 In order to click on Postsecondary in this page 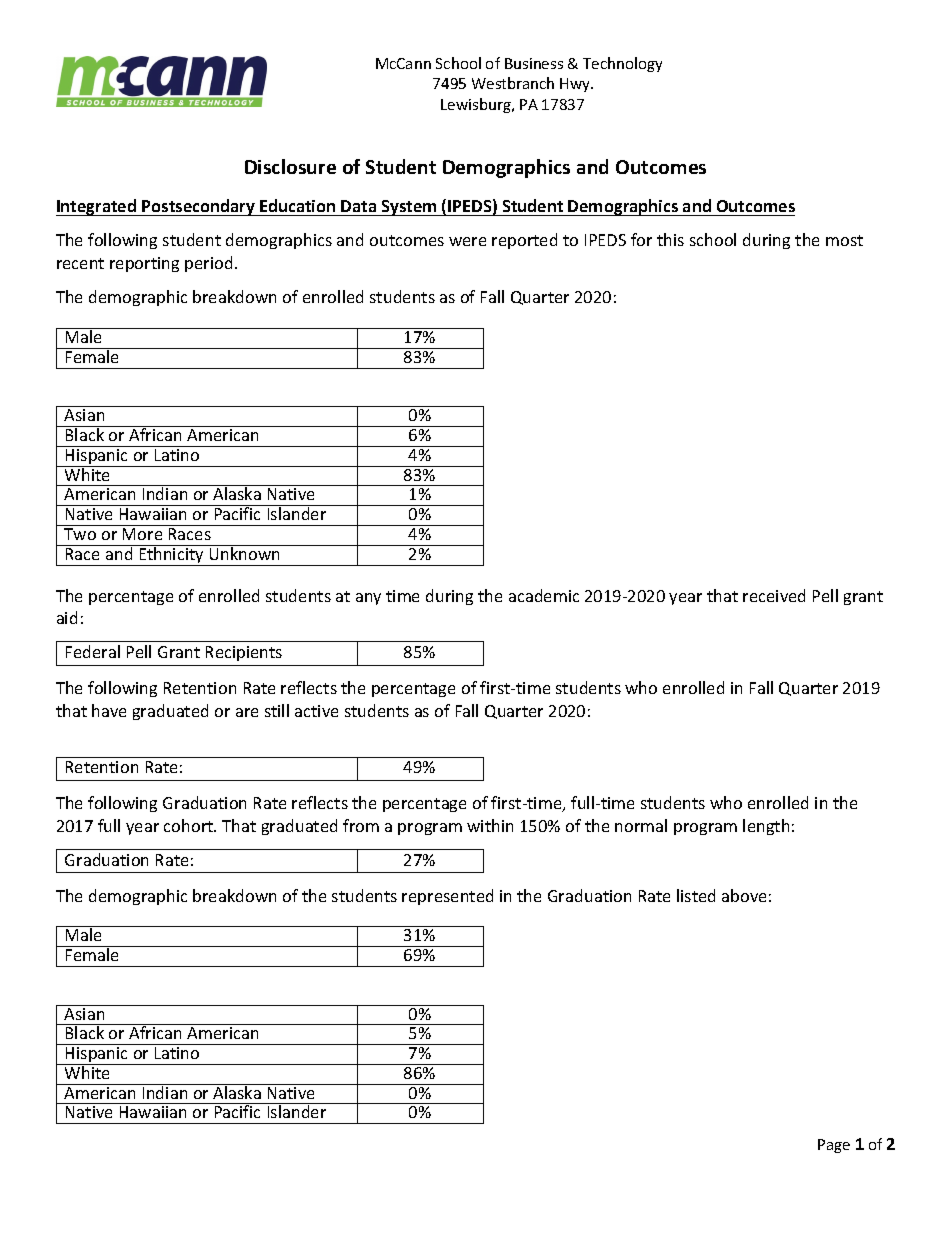, I will do `click(198, 207)`.
